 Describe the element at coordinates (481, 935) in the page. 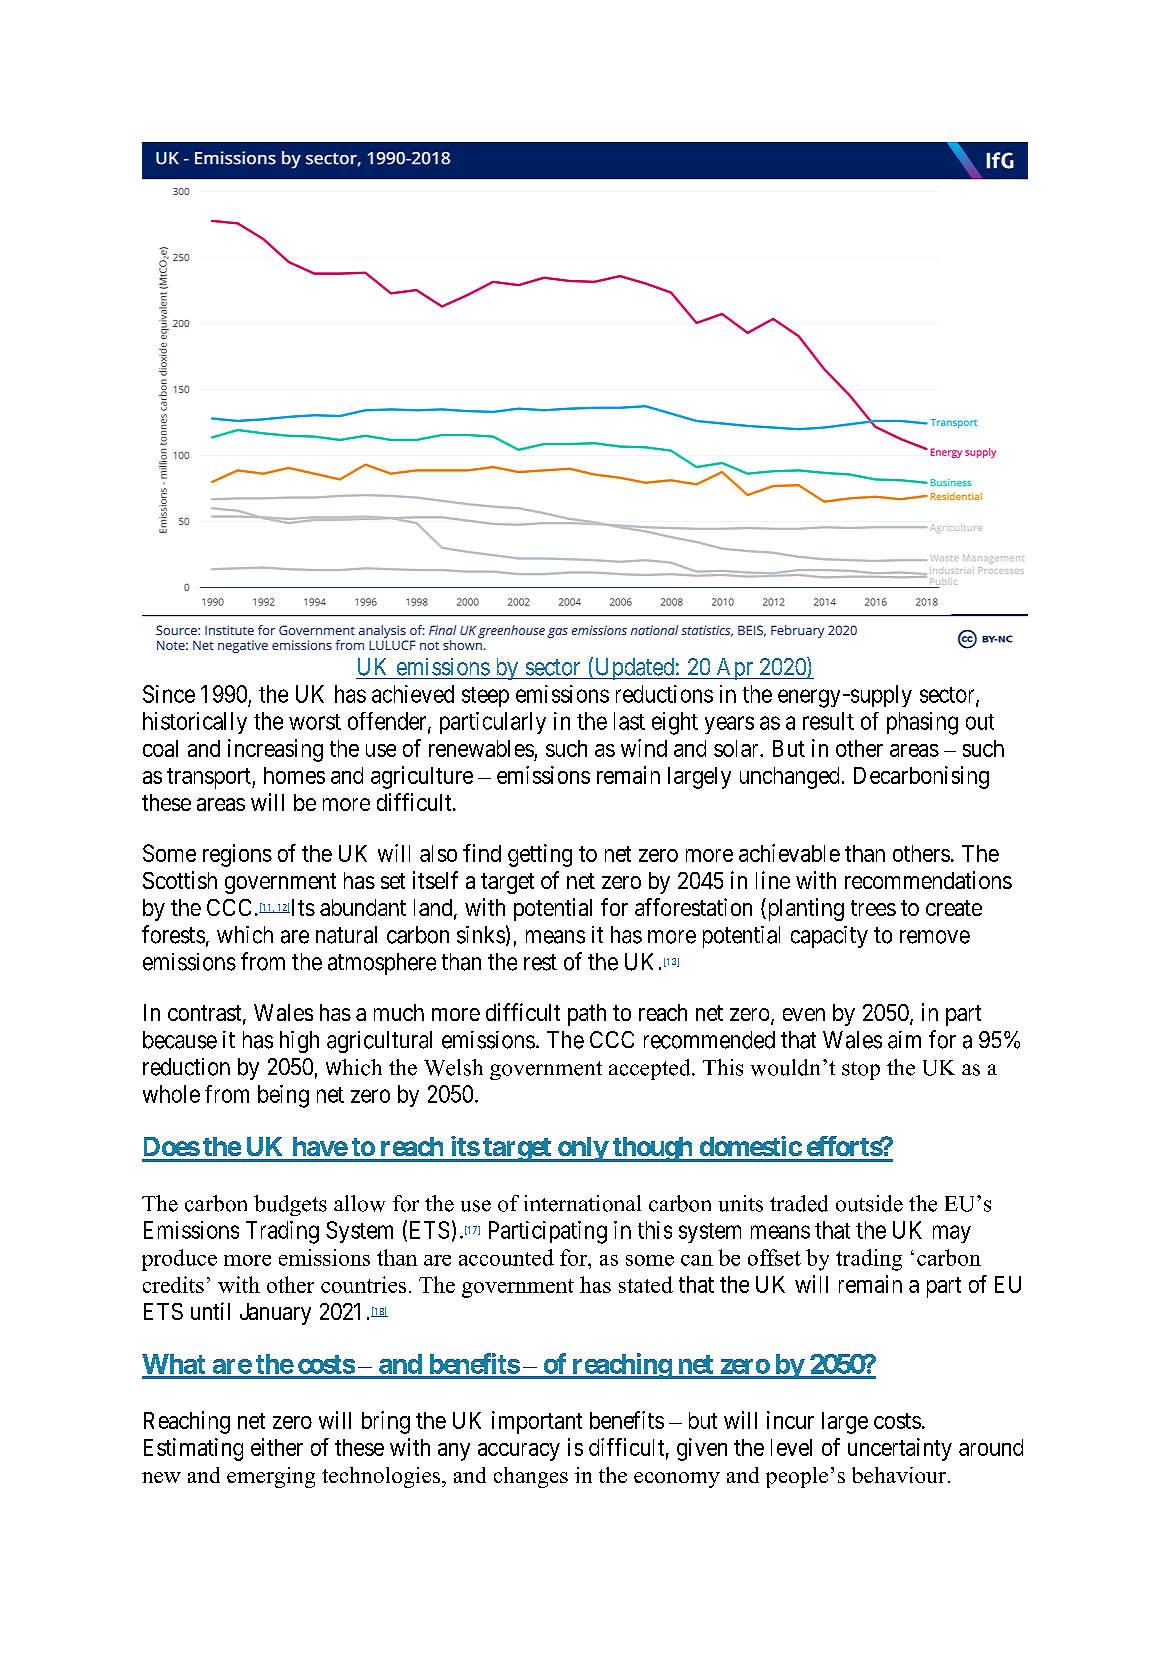

I see `sinks` at that location.
